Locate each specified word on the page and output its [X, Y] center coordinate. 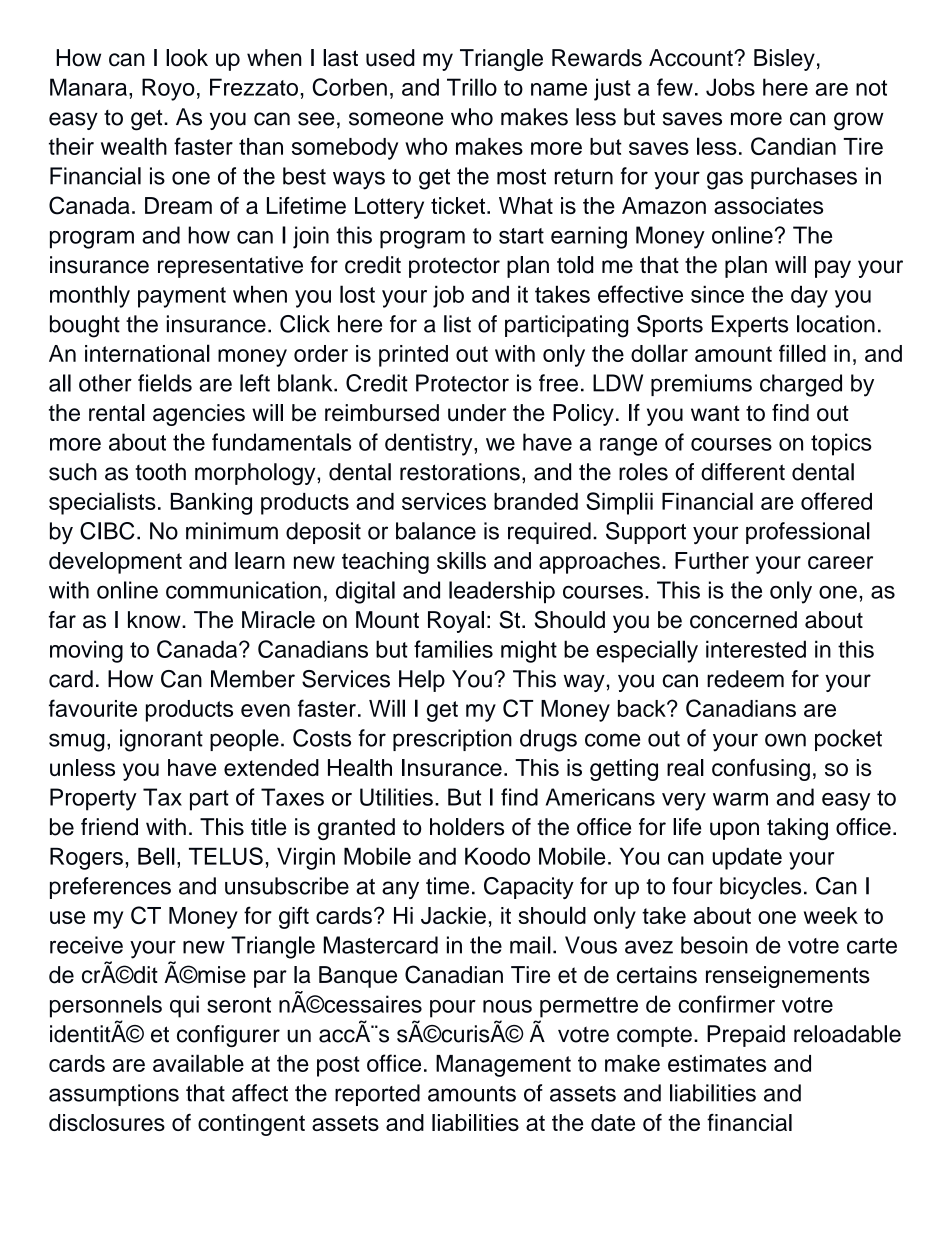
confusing [761, 770]
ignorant [161, 740]
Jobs [730, 87]
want [715, 413]
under [477, 413]
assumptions [114, 1095]
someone [396, 119]
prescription [452, 740]
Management [503, 1066]
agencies [199, 415]
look [187, 58]
